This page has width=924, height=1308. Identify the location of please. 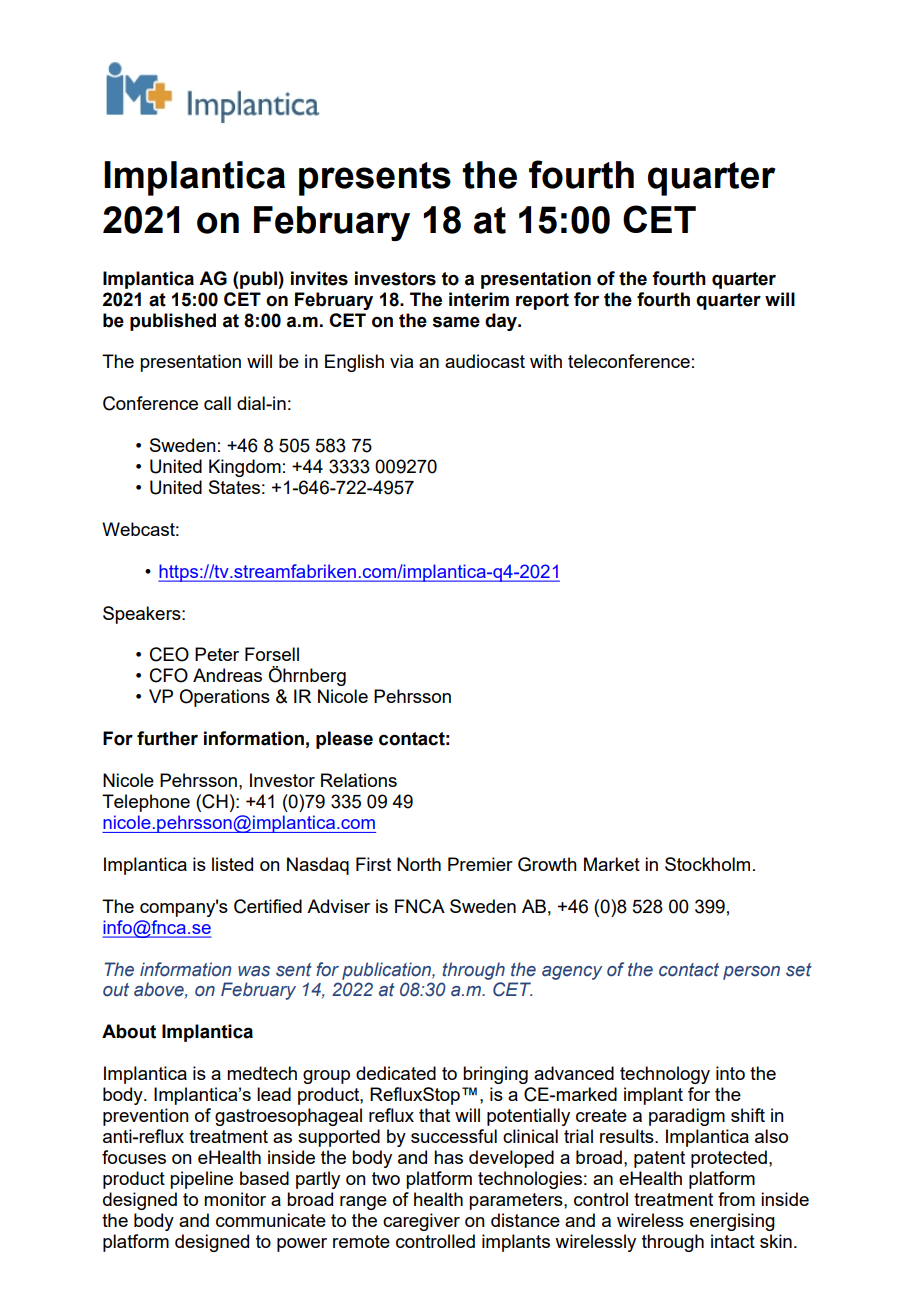
(344, 740).
